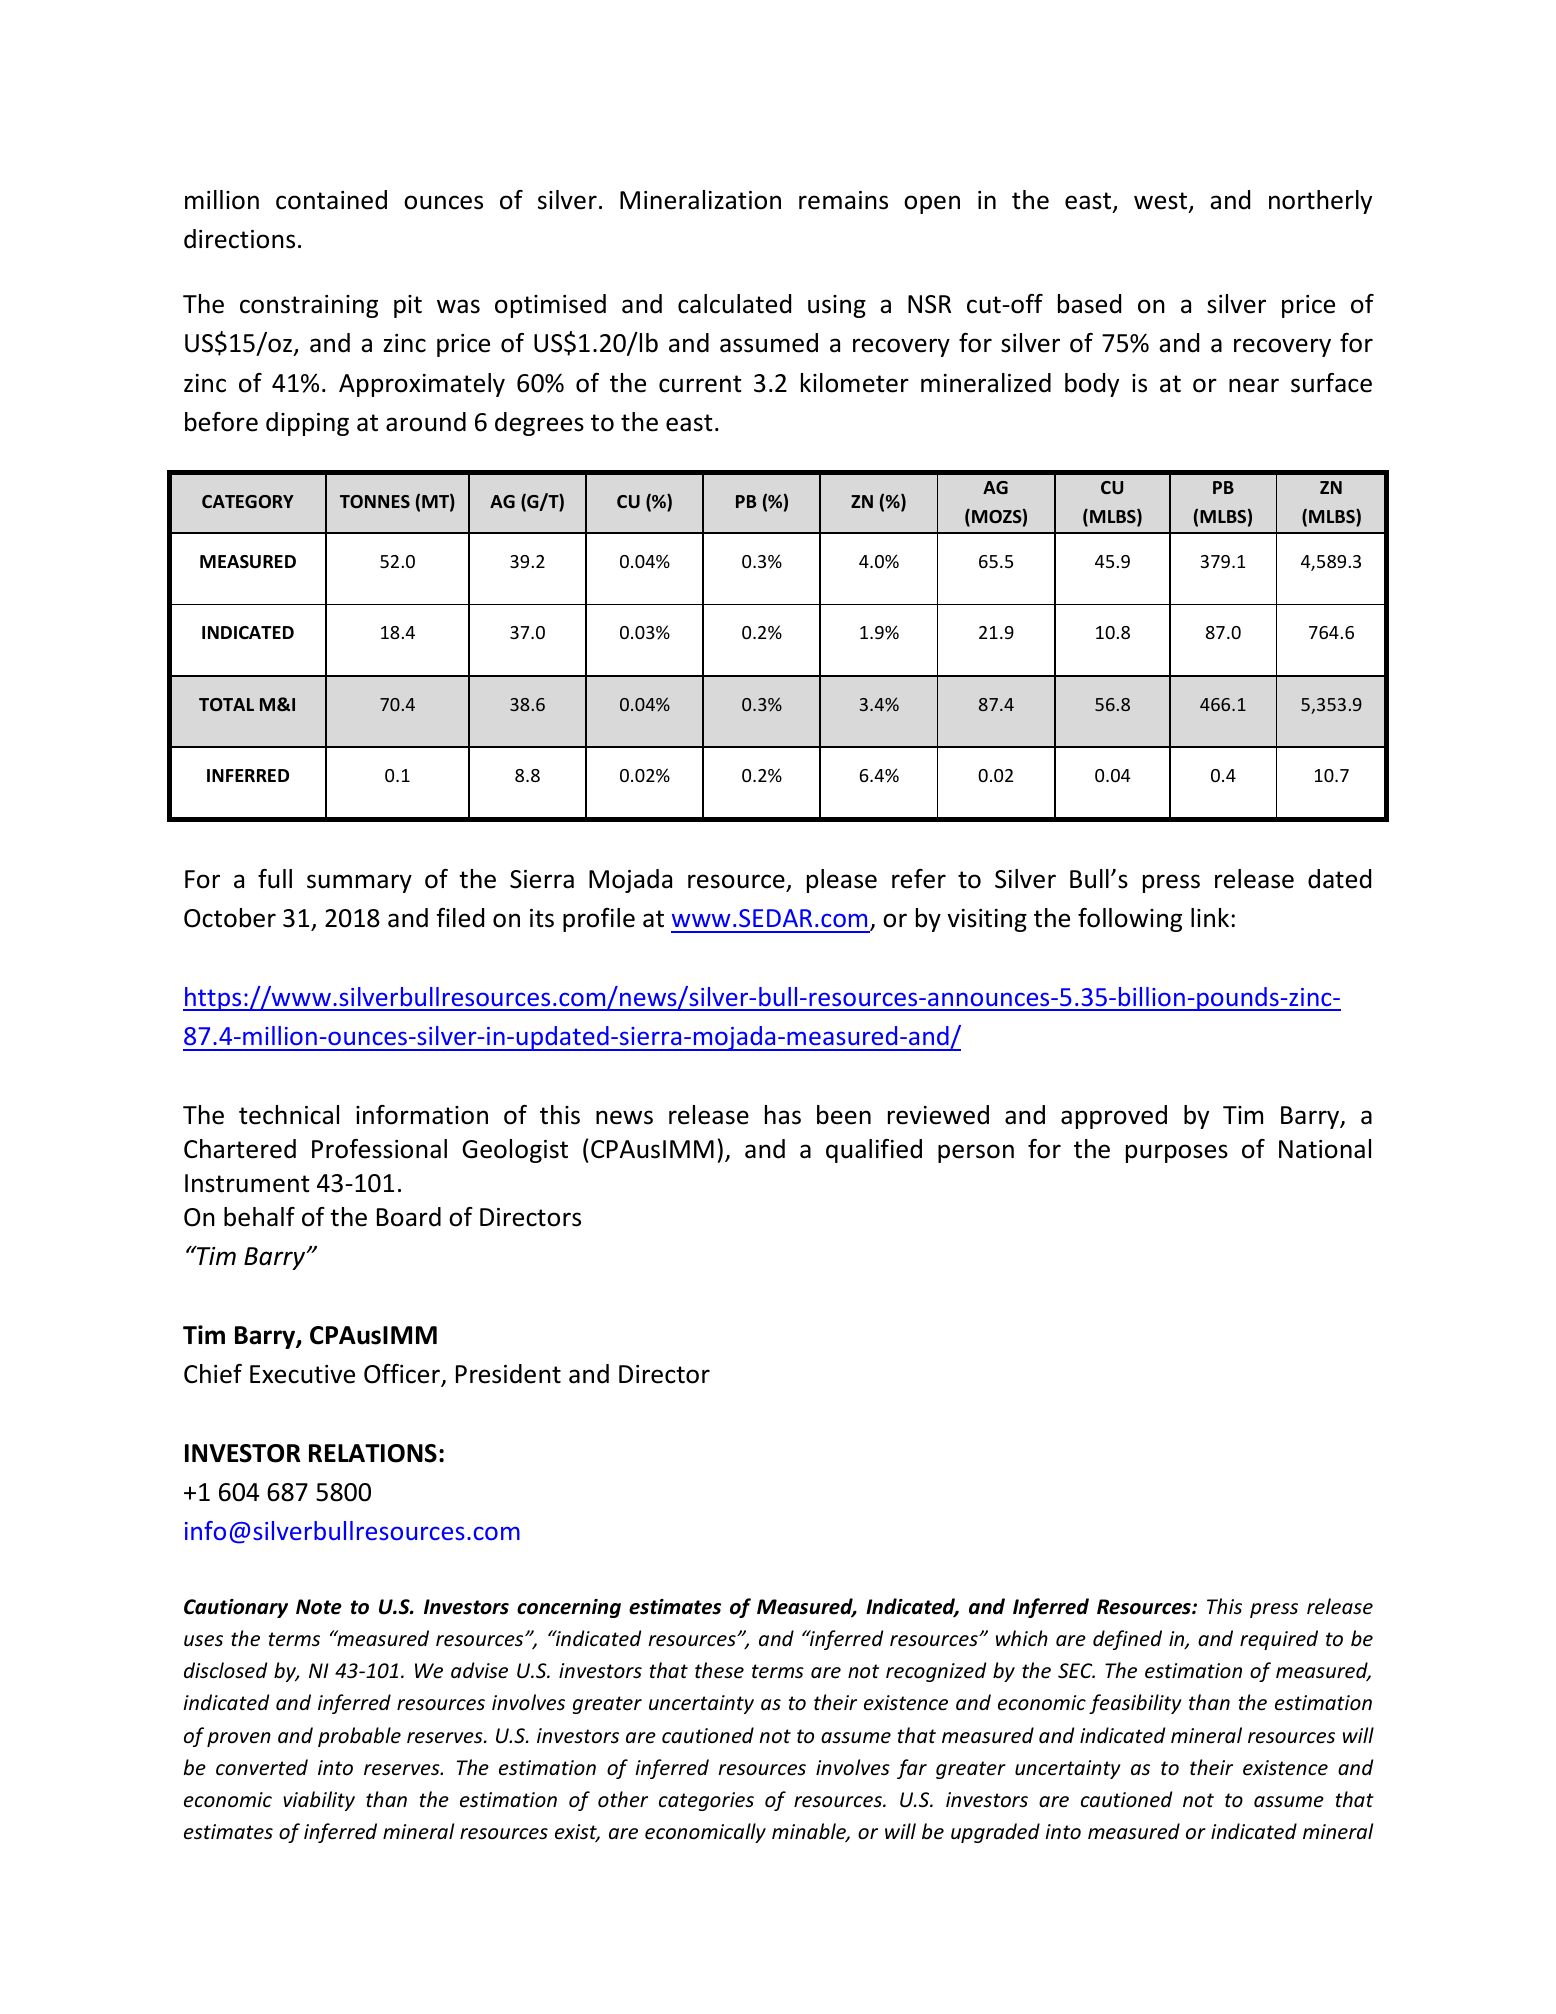  I want to click on contained, so click(331, 200).
